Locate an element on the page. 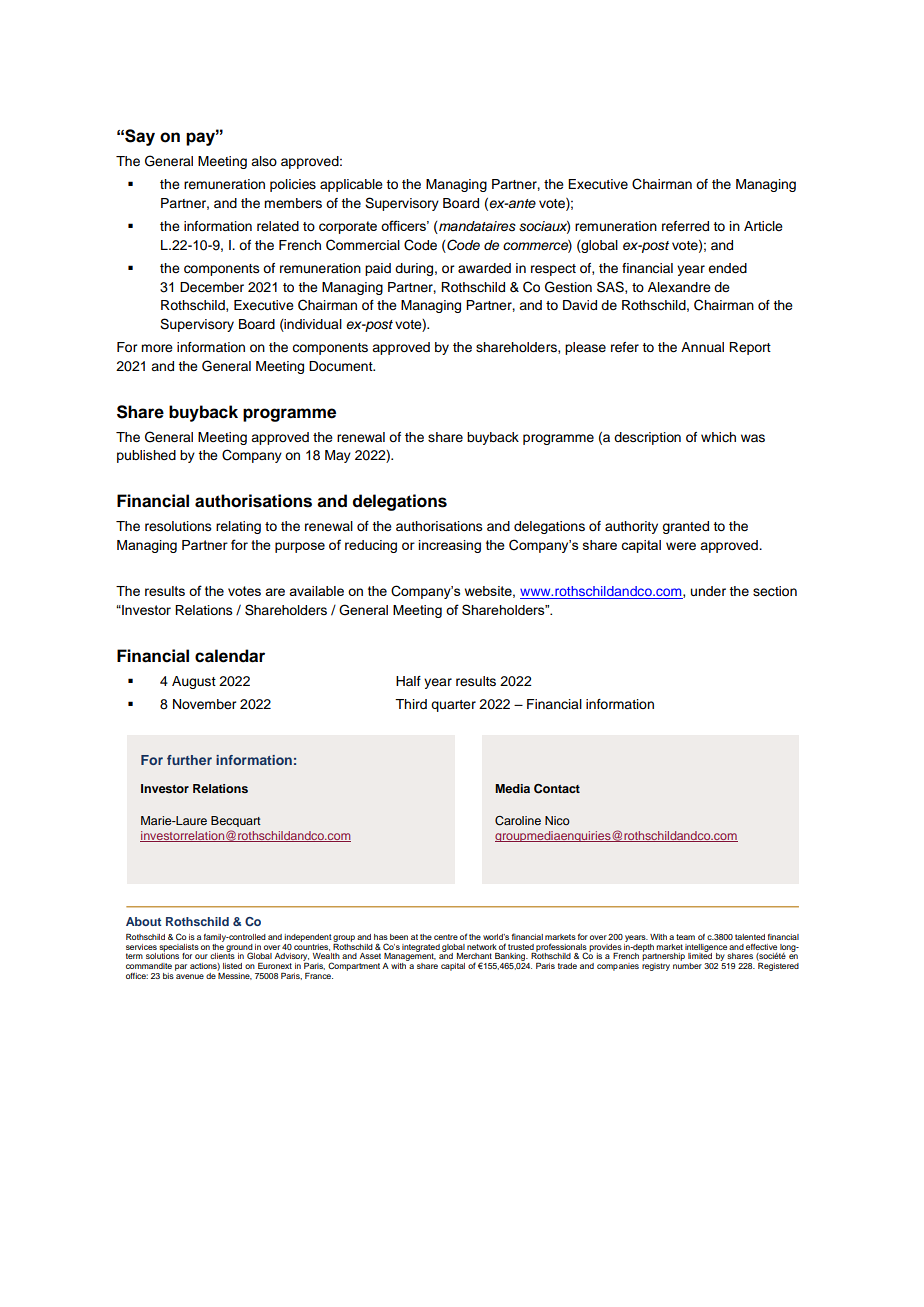  Article is located at coordinates (763, 226).
